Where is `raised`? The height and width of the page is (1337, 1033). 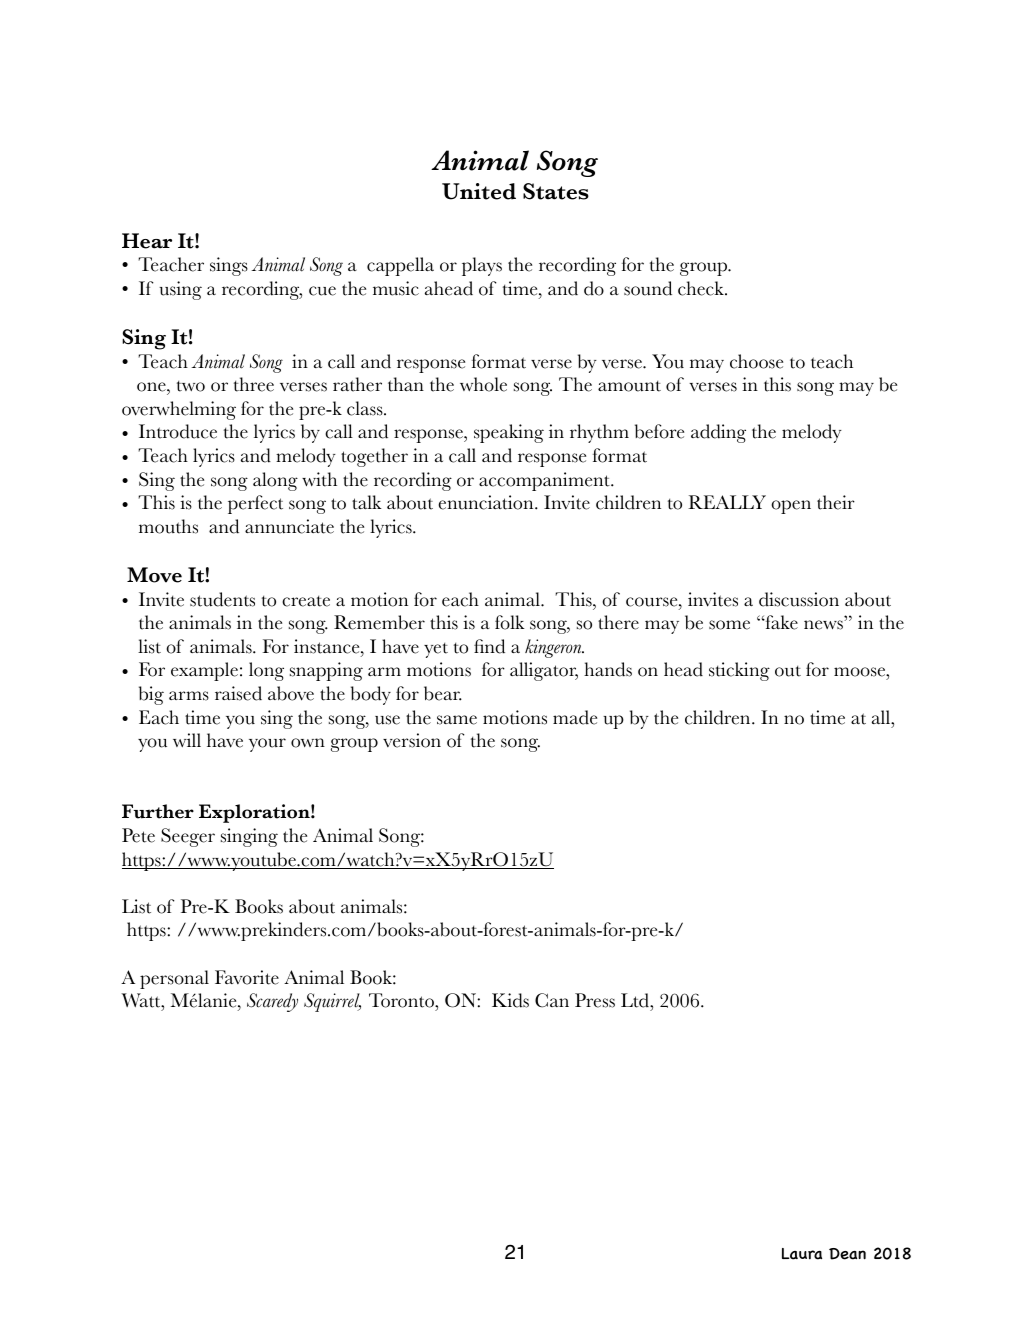
raised is located at coordinates (238, 693).
